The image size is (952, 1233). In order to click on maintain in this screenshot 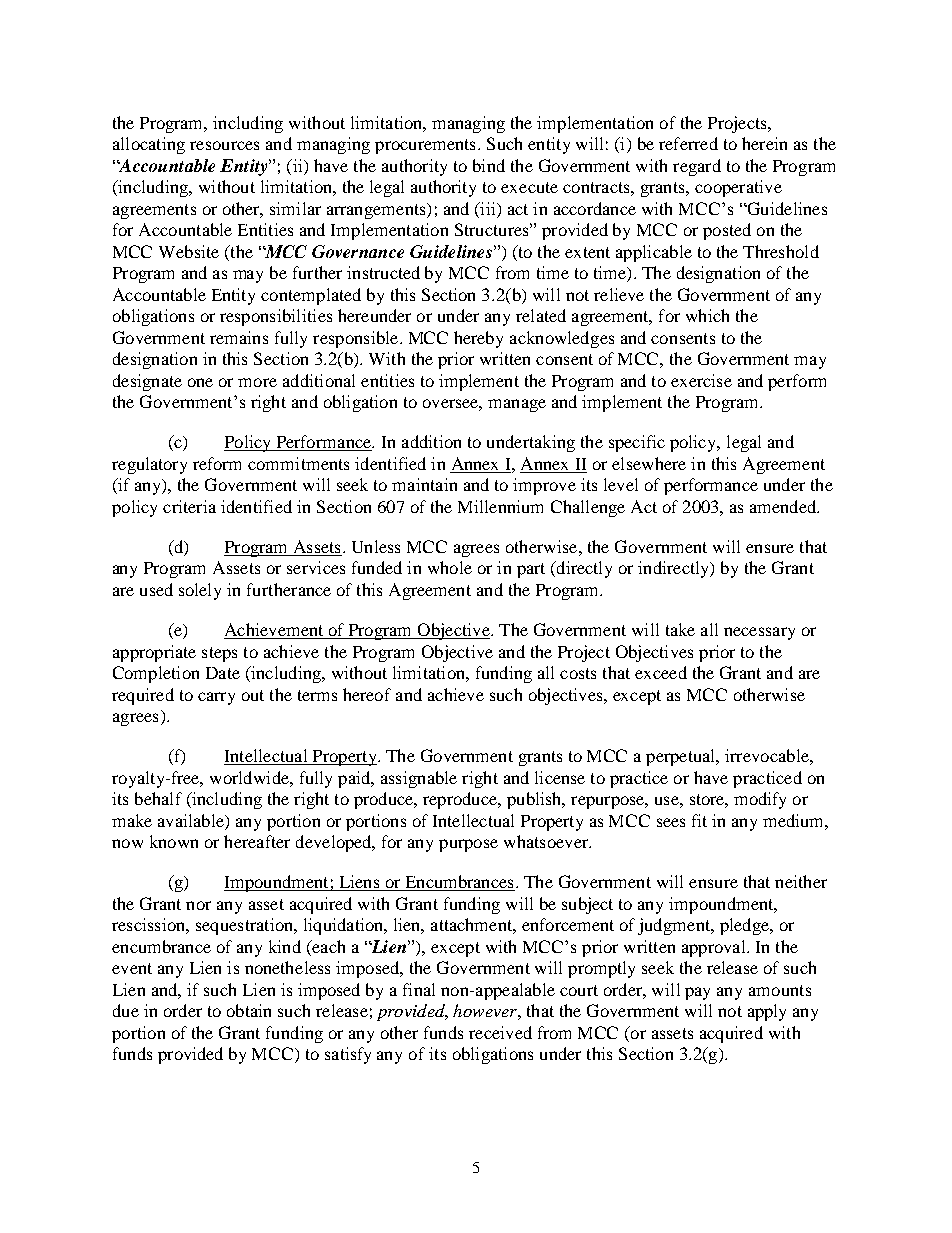, I will do `click(424, 484)`.
